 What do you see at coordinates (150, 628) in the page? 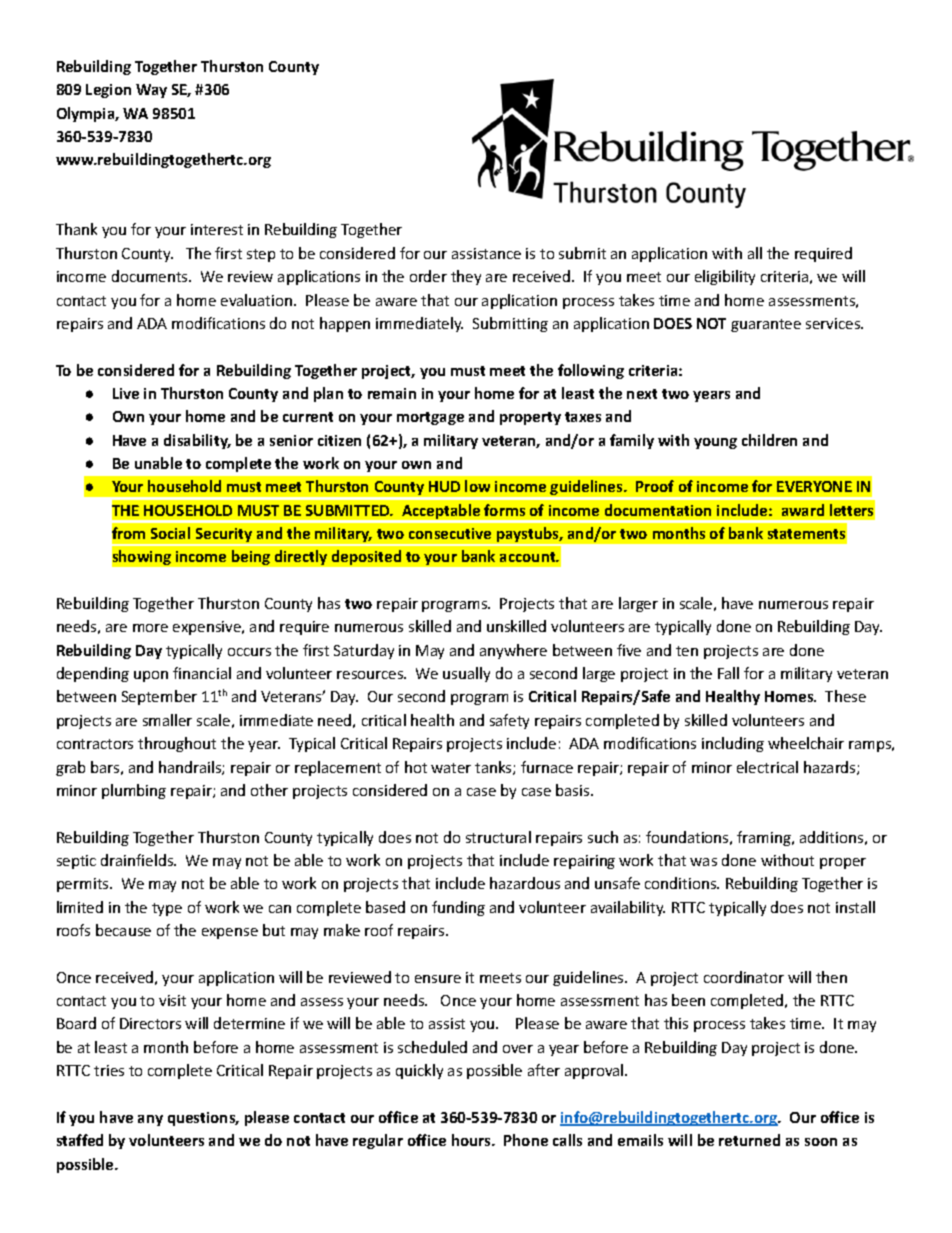
I see `more` at bounding box center [150, 628].
